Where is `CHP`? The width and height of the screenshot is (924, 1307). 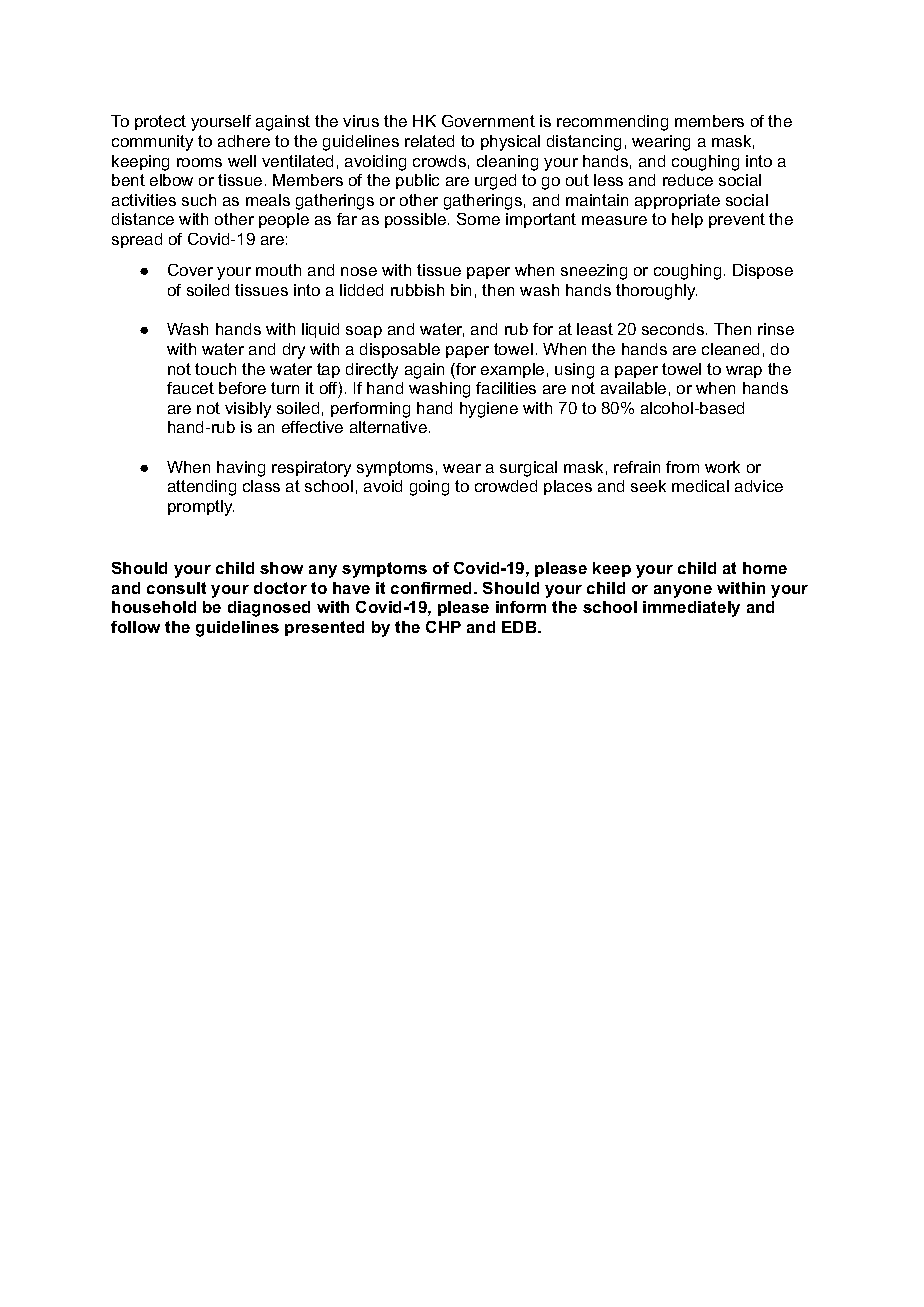
CHP is located at coordinates (443, 627).
